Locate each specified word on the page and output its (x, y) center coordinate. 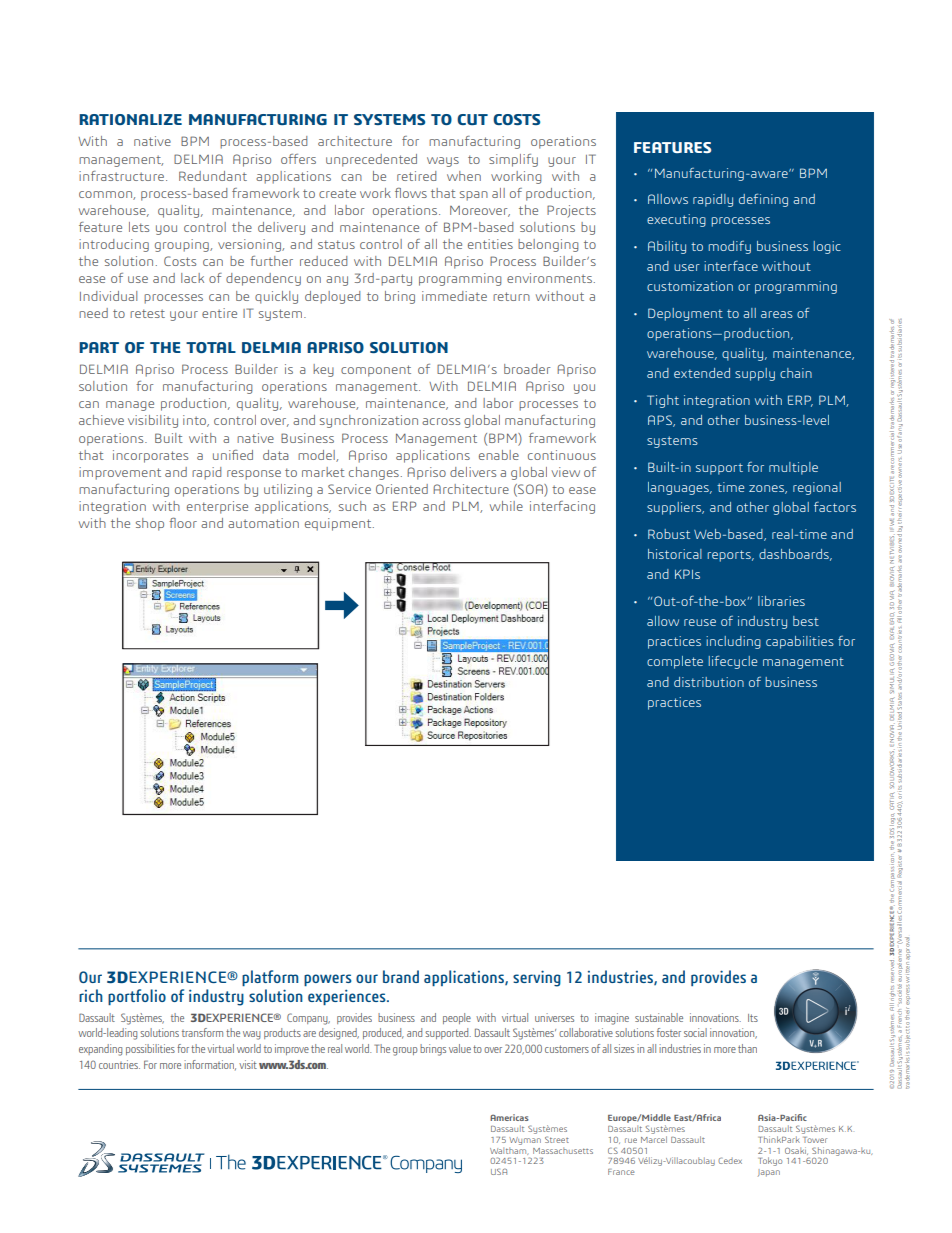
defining (763, 200)
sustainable (659, 1017)
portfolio (137, 997)
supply (755, 374)
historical (675, 554)
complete (675, 662)
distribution (709, 682)
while (506, 506)
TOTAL (211, 347)
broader (527, 369)
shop (150, 524)
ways (443, 162)
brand (401, 976)
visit (248, 1064)
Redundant (213, 176)
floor (183, 523)
